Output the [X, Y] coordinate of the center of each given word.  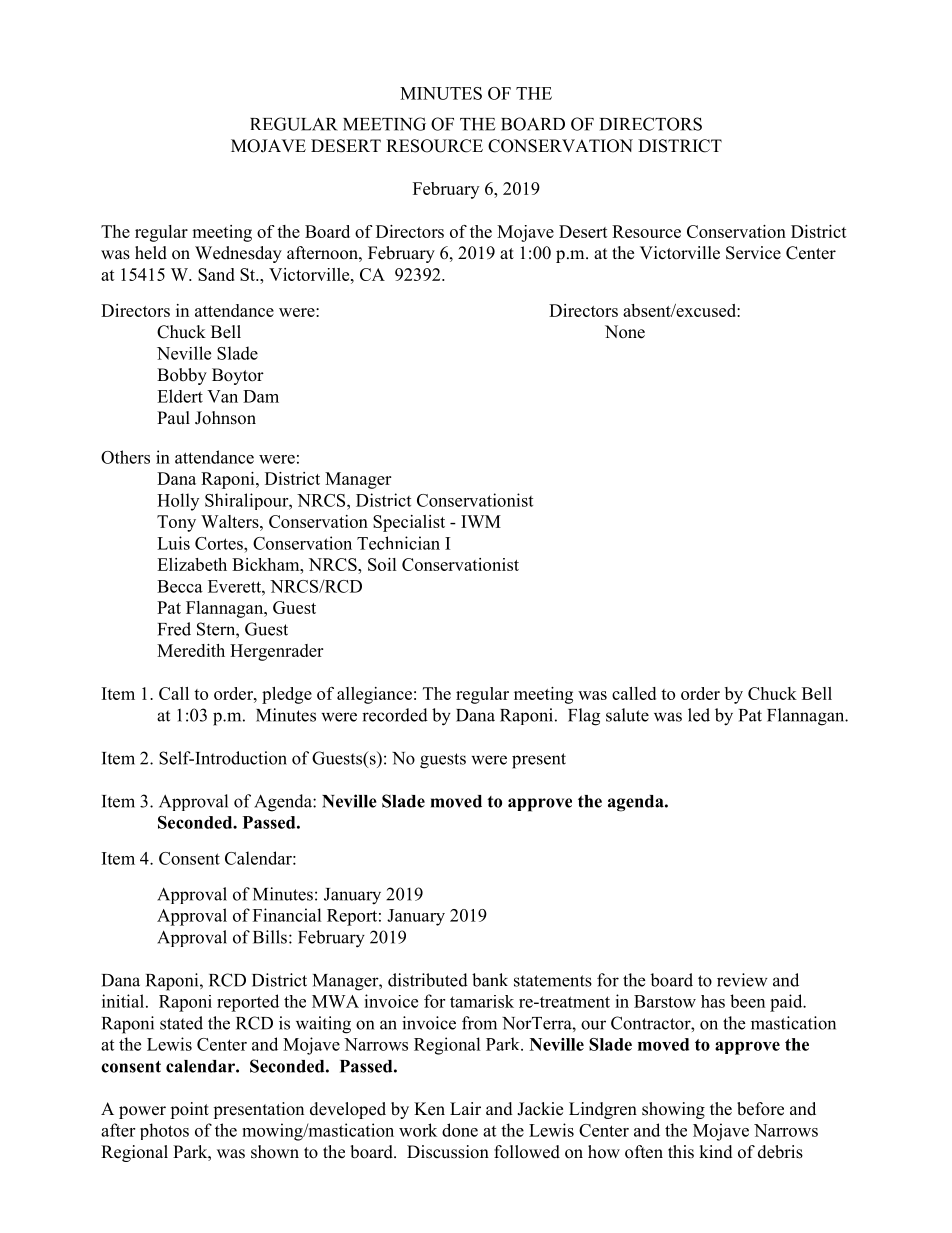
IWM [481, 521]
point [189, 1110]
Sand [216, 274]
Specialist [409, 523]
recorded [395, 715]
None [625, 332]
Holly [178, 502]
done [460, 1130]
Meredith [191, 650]
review [742, 980]
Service [753, 253]
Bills [270, 937]
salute [627, 715]
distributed [428, 980]
